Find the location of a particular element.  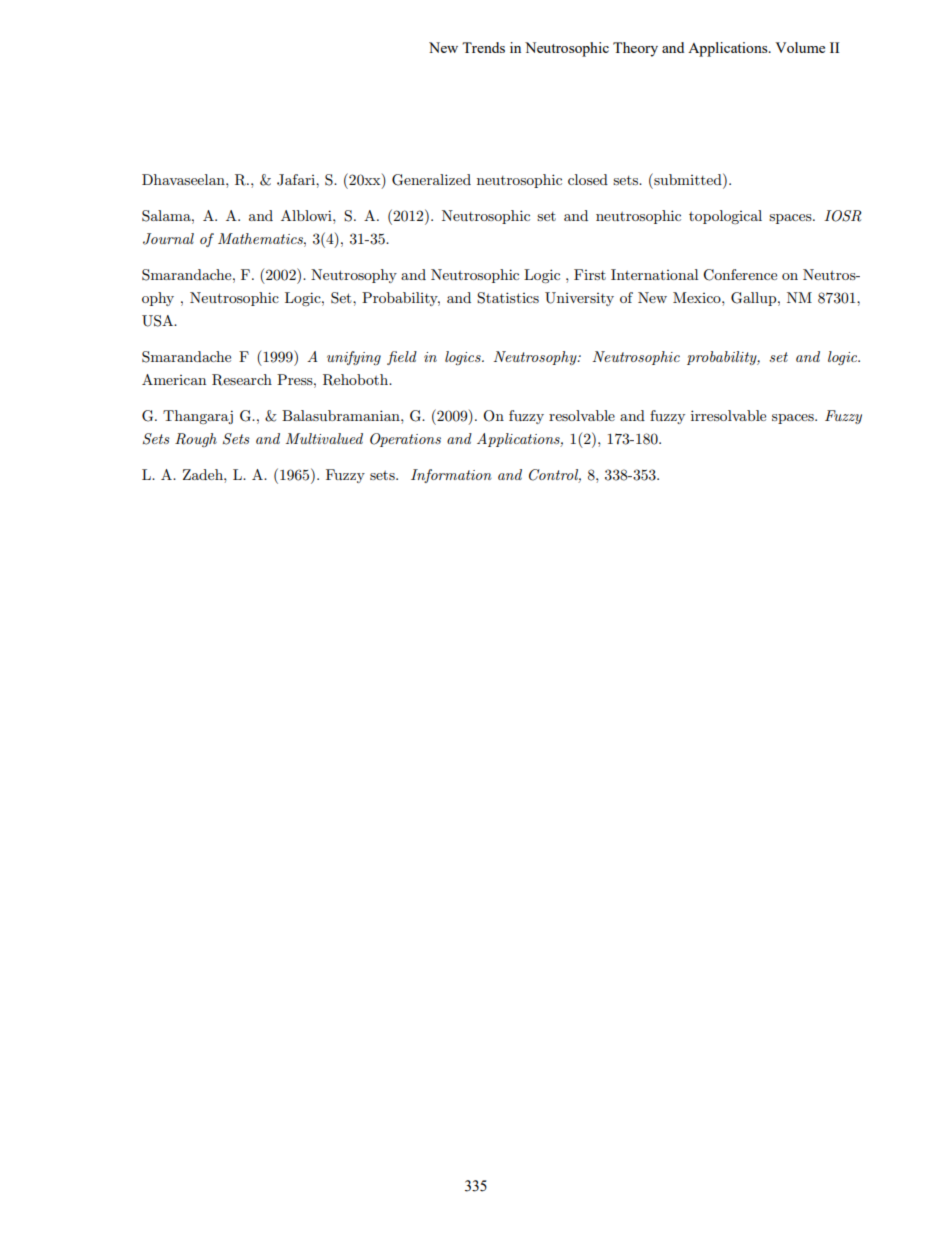

Rough is located at coordinates (196, 440).
